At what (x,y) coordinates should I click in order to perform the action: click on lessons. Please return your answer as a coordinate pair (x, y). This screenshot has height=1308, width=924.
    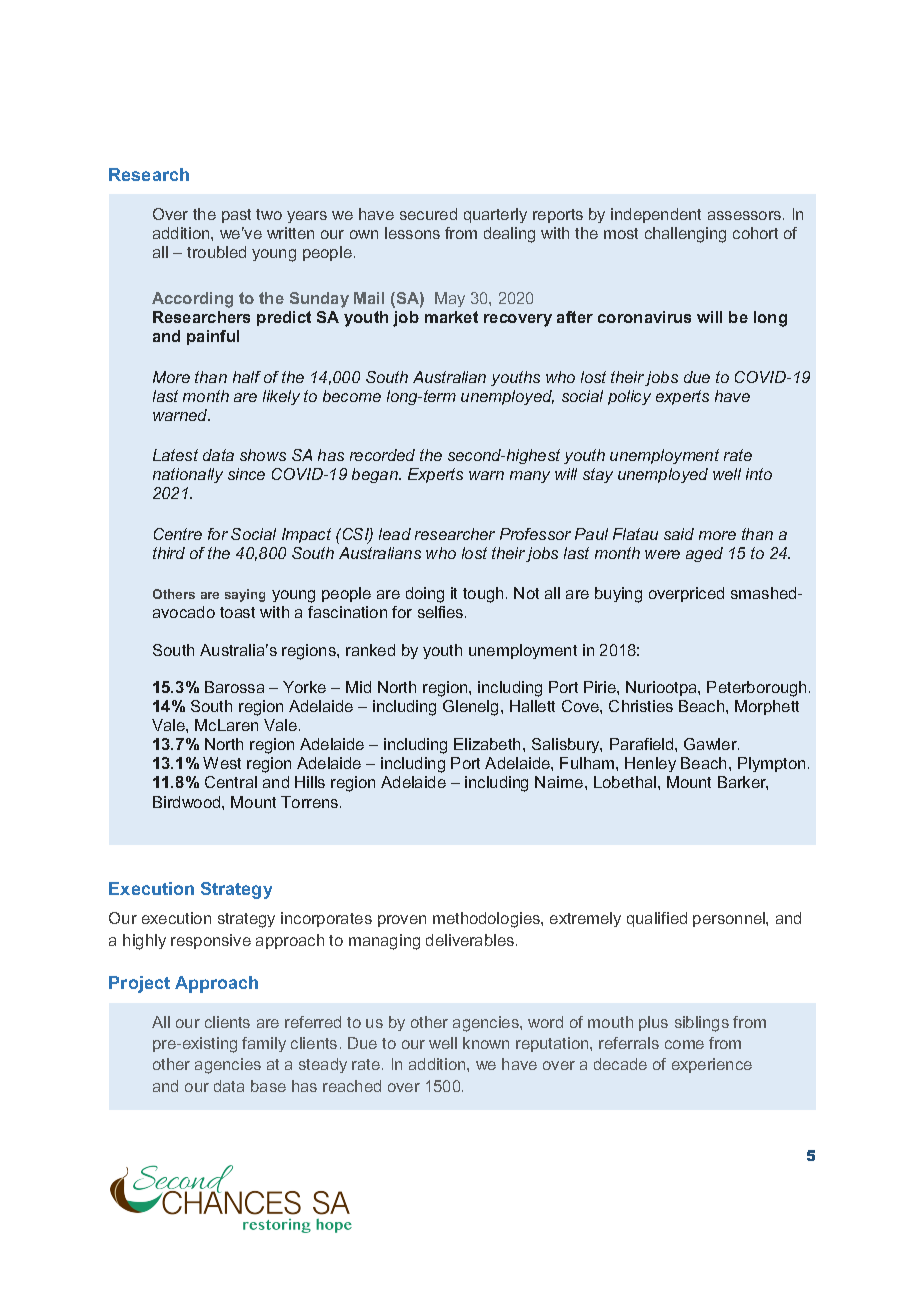
    Looking at the image, I should click on (412, 233).
